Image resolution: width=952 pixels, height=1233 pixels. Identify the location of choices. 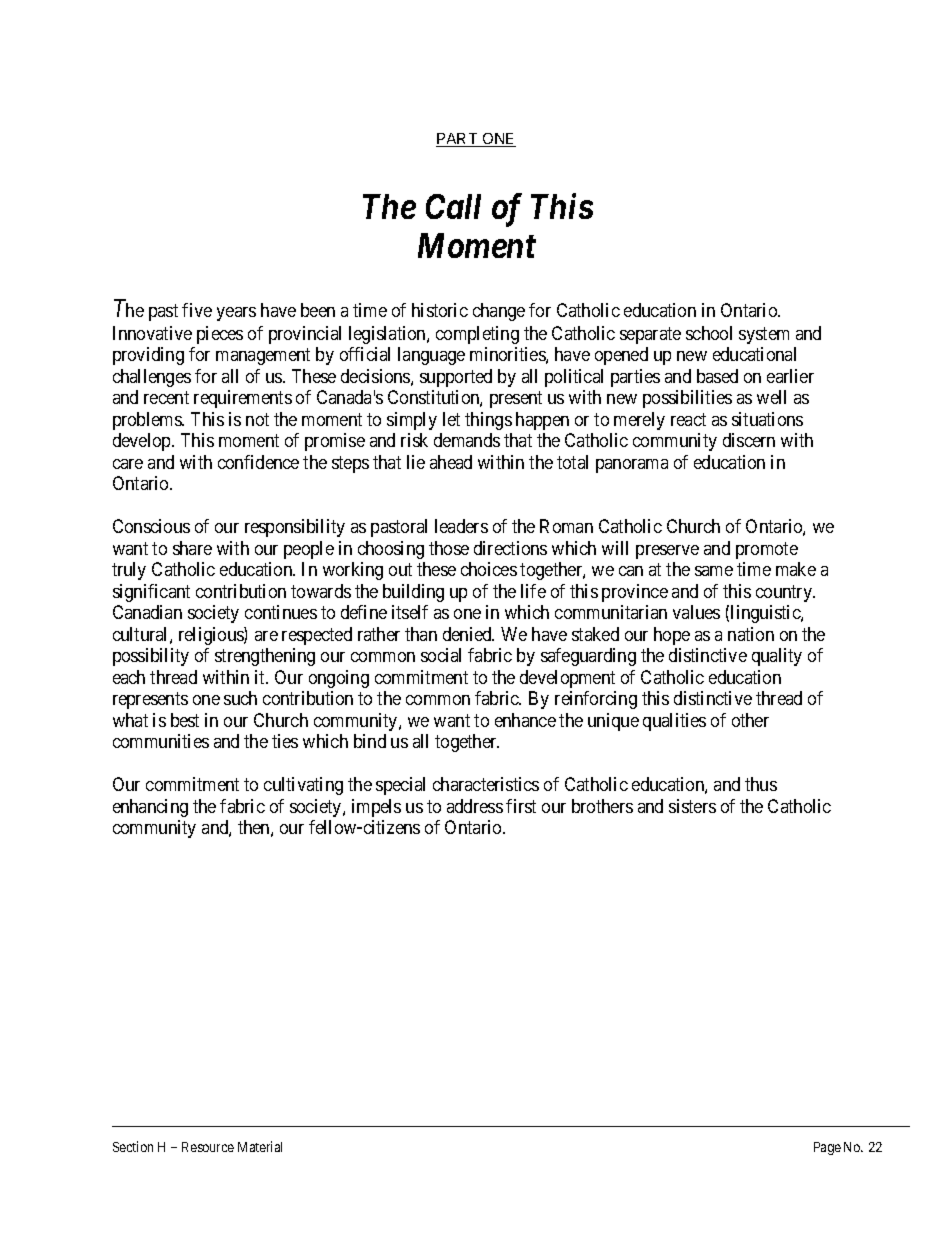
(489, 569).
